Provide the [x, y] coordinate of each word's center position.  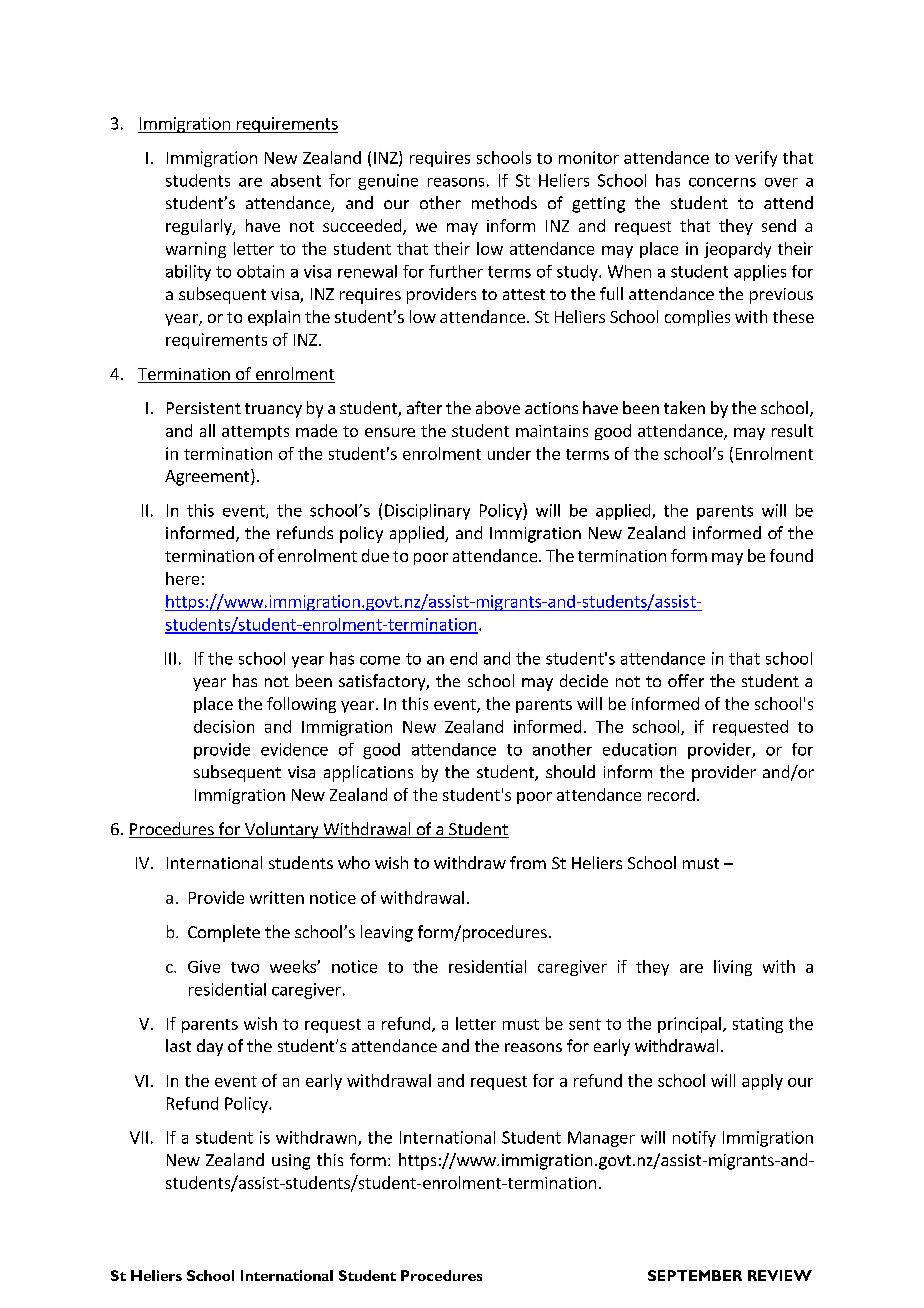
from [528, 862]
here [182, 578]
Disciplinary [427, 512]
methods [504, 202]
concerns [722, 182]
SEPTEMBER [695, 1275]
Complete [224, 933]
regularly [200, 227]
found [791, 555]
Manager [601, 1139]
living [733, 968]
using [291, 1162]
